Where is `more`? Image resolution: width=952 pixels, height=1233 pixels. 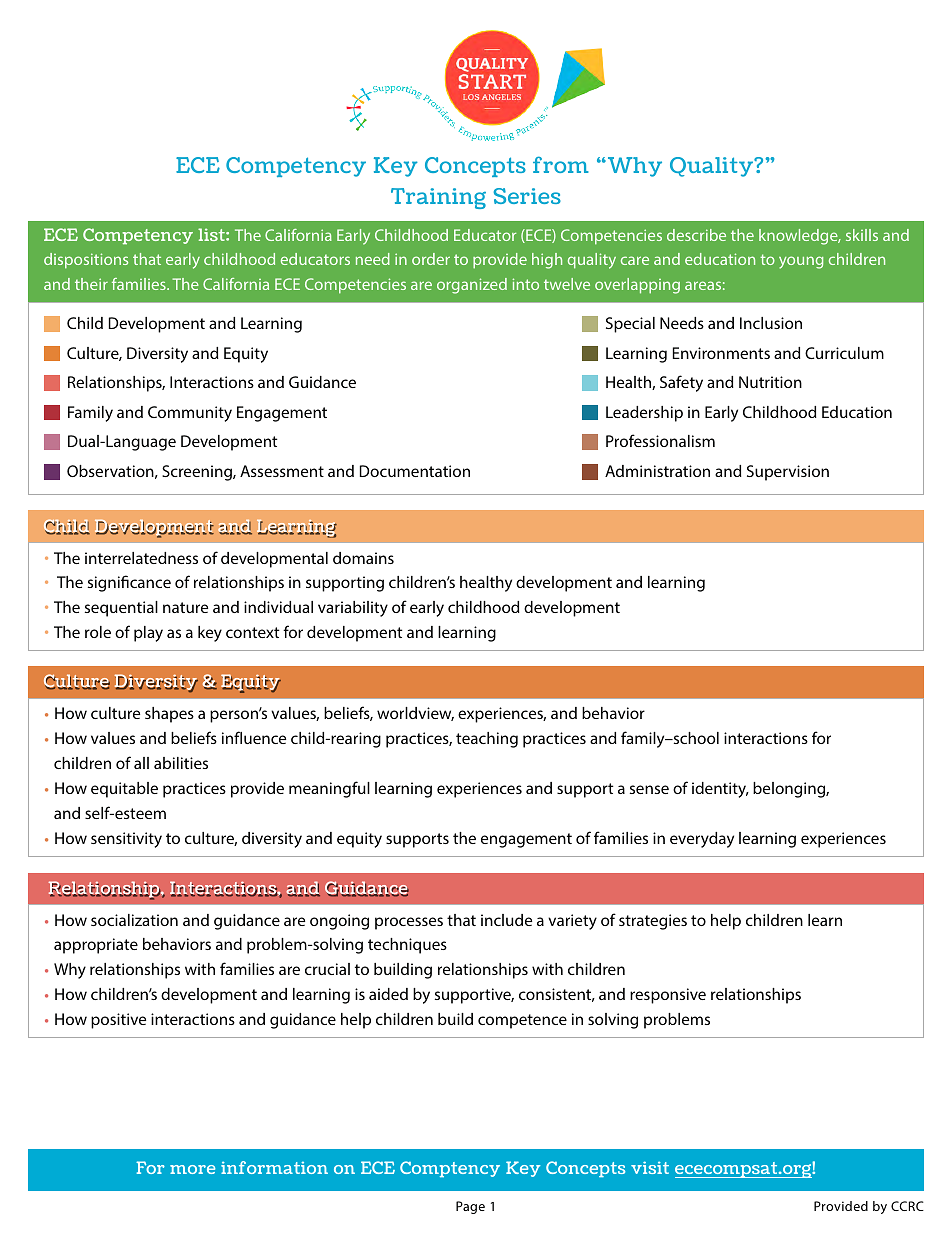
more is located at coordinates (192, 1169).
